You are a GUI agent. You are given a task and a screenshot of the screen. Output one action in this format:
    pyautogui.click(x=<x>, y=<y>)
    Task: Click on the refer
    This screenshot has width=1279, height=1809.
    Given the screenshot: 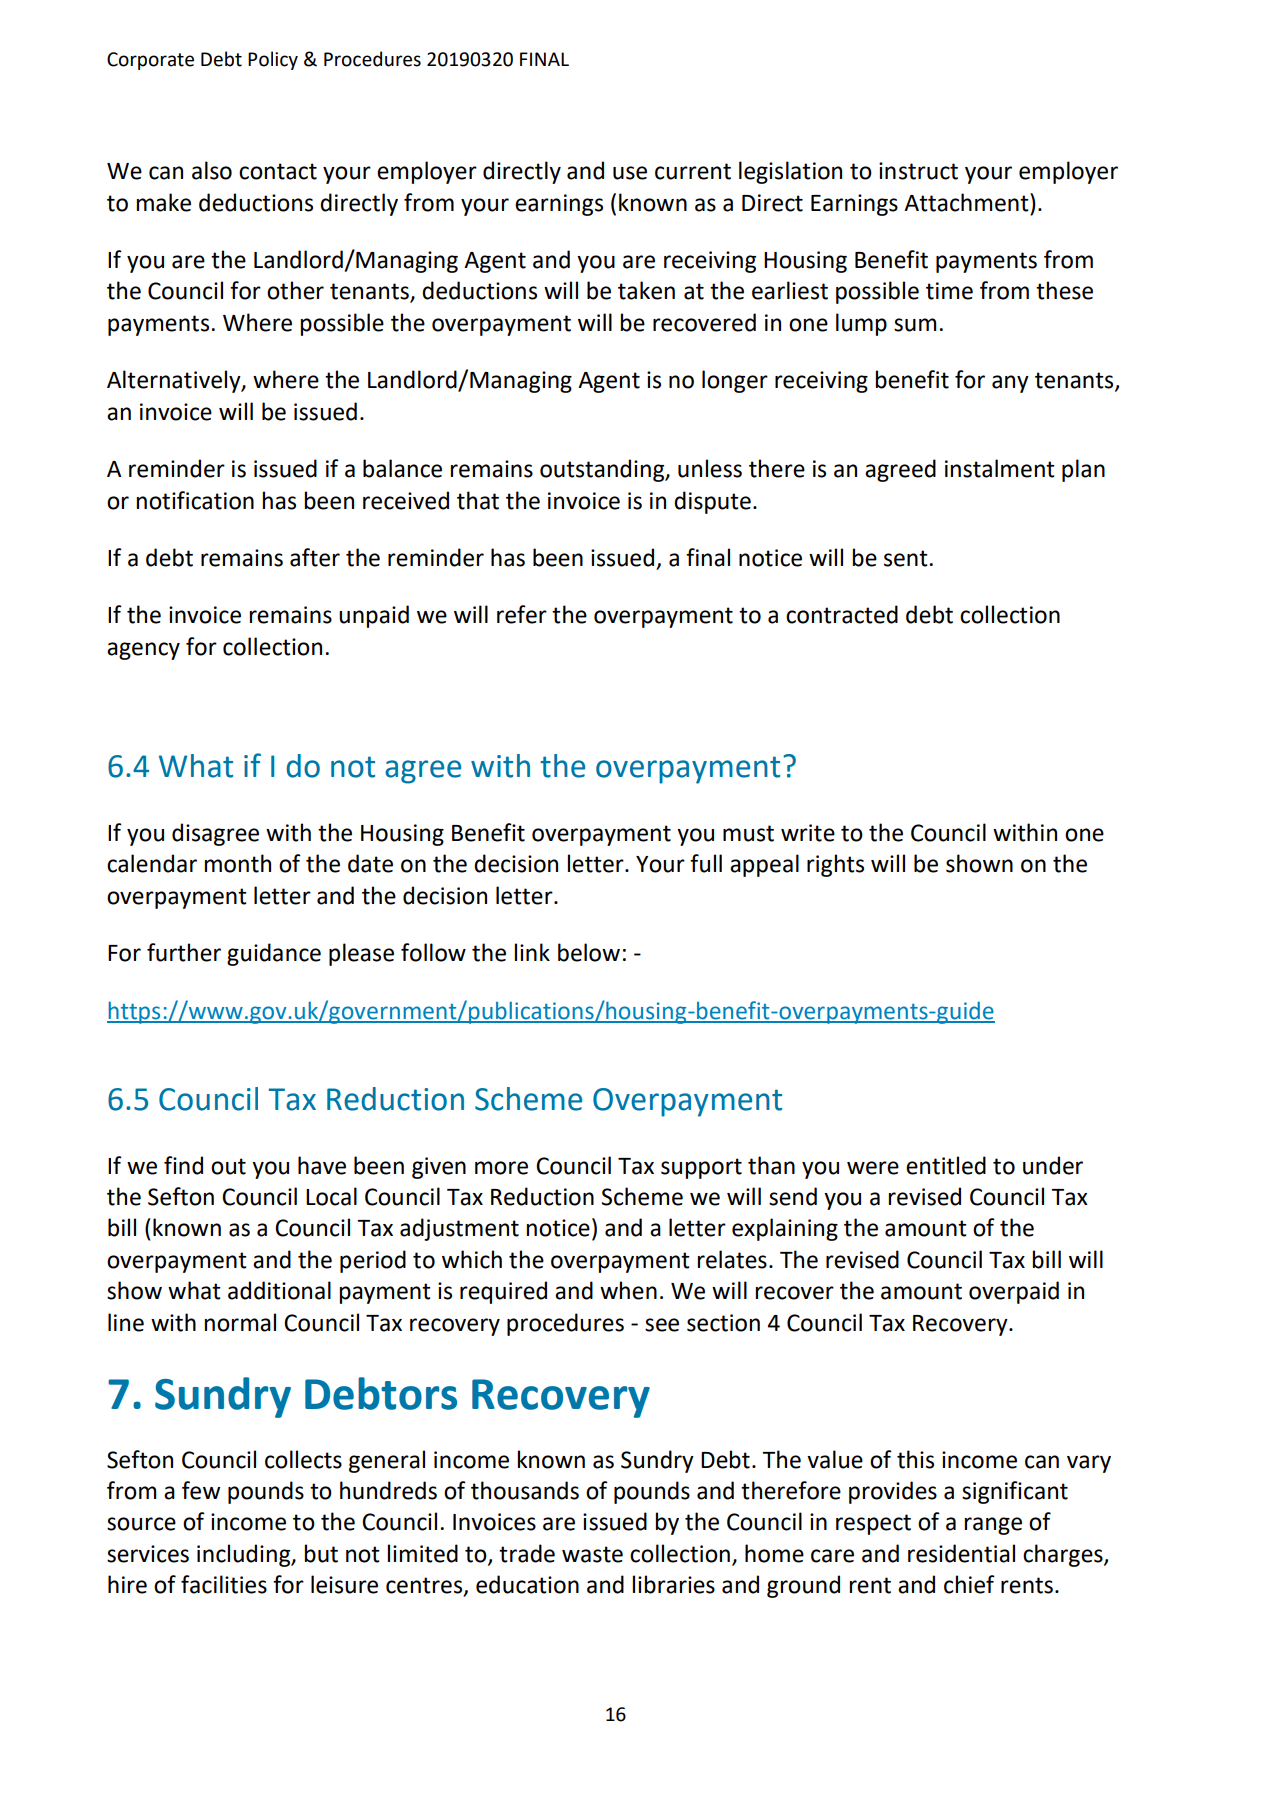 What is the action you would take?
    pyautogui.click(x=522, y=614)
